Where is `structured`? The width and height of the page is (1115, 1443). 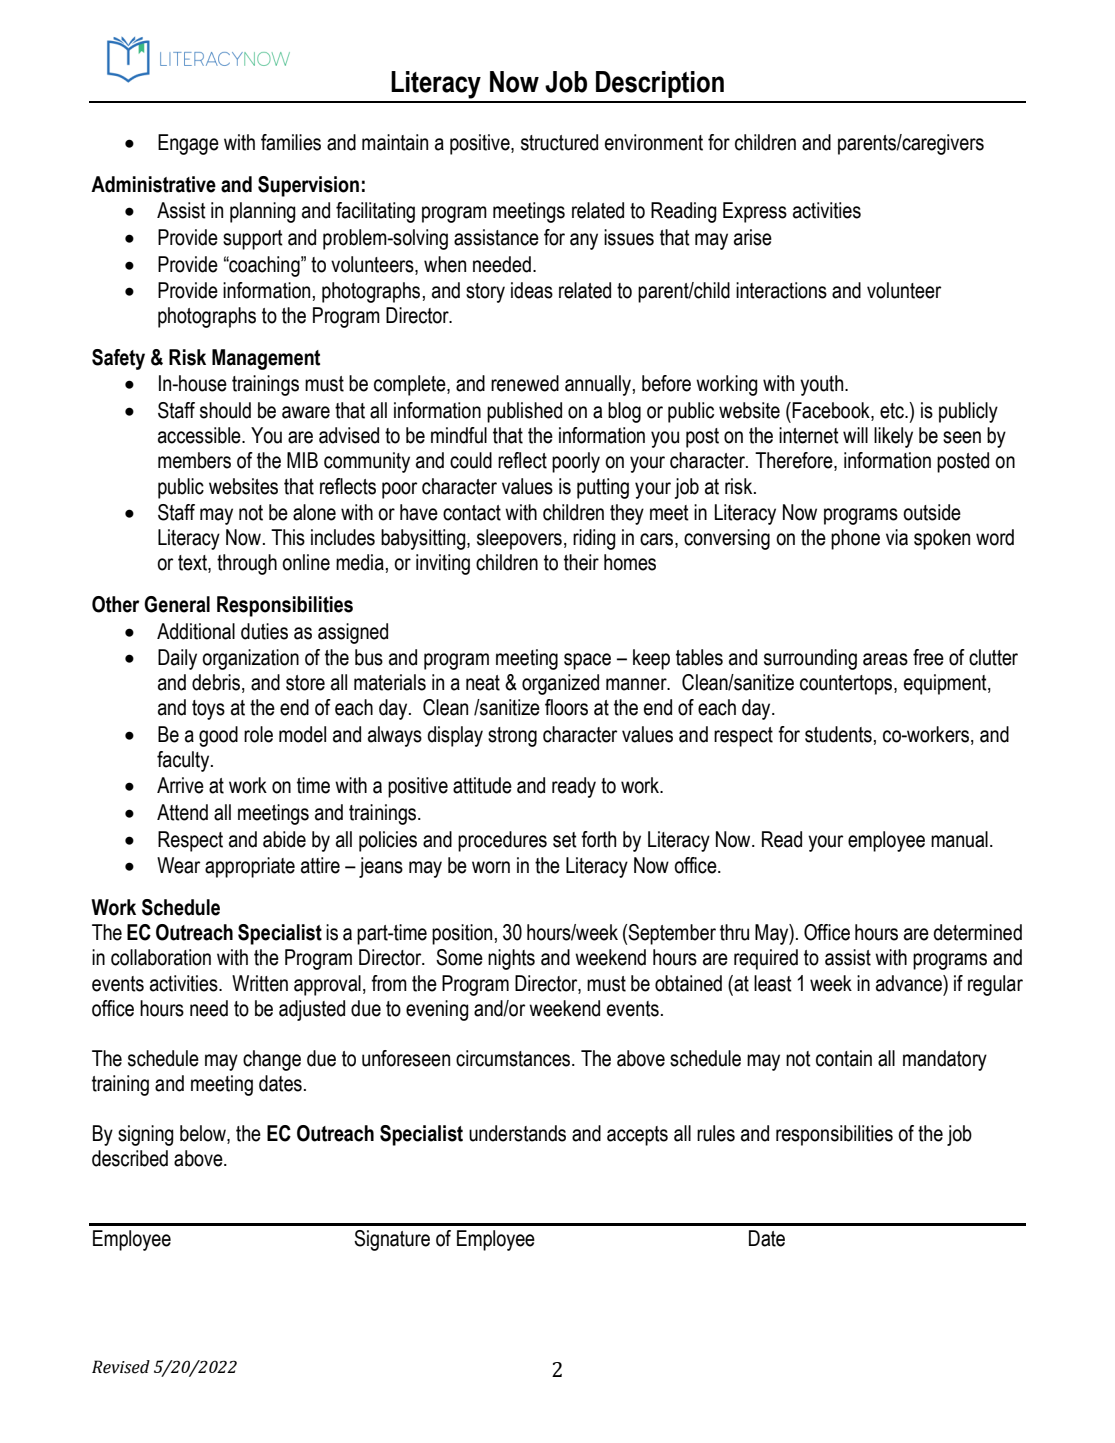 structured is located at coordinates (559, 142).
